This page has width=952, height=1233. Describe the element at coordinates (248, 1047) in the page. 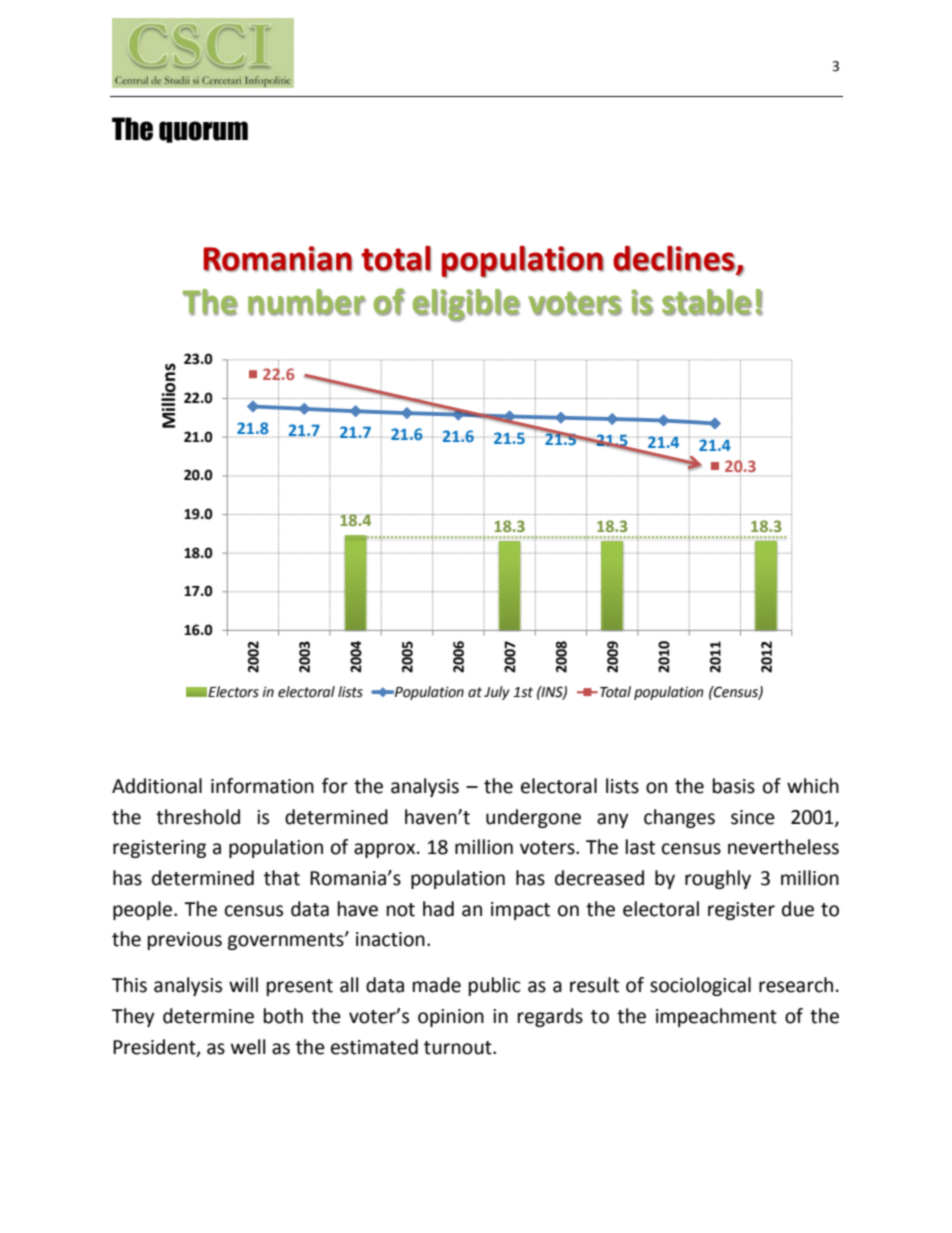

I see `well` at that location.
